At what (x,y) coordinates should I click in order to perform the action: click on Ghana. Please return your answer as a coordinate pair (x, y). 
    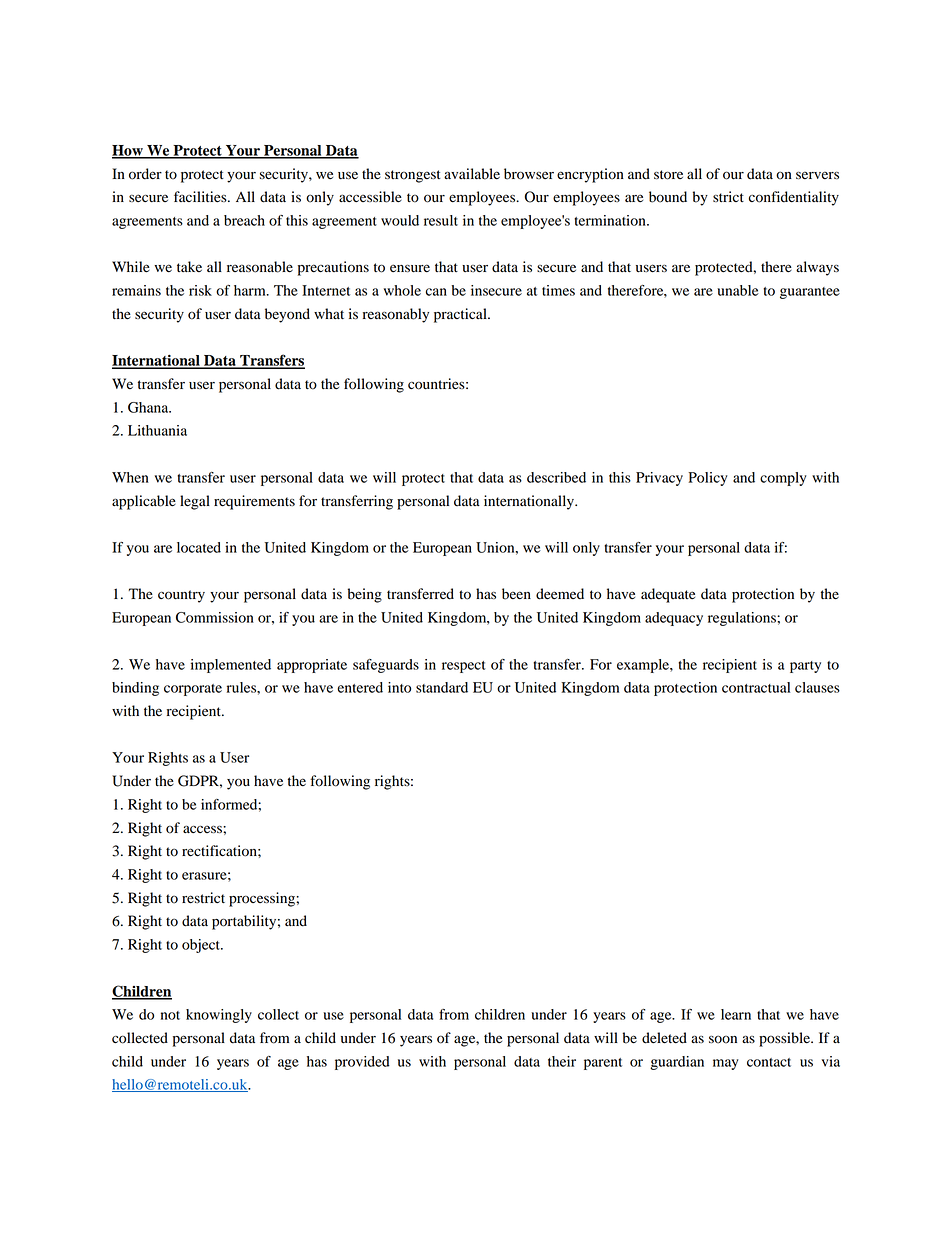
    Looking at the image, I should click on (149, 407).
